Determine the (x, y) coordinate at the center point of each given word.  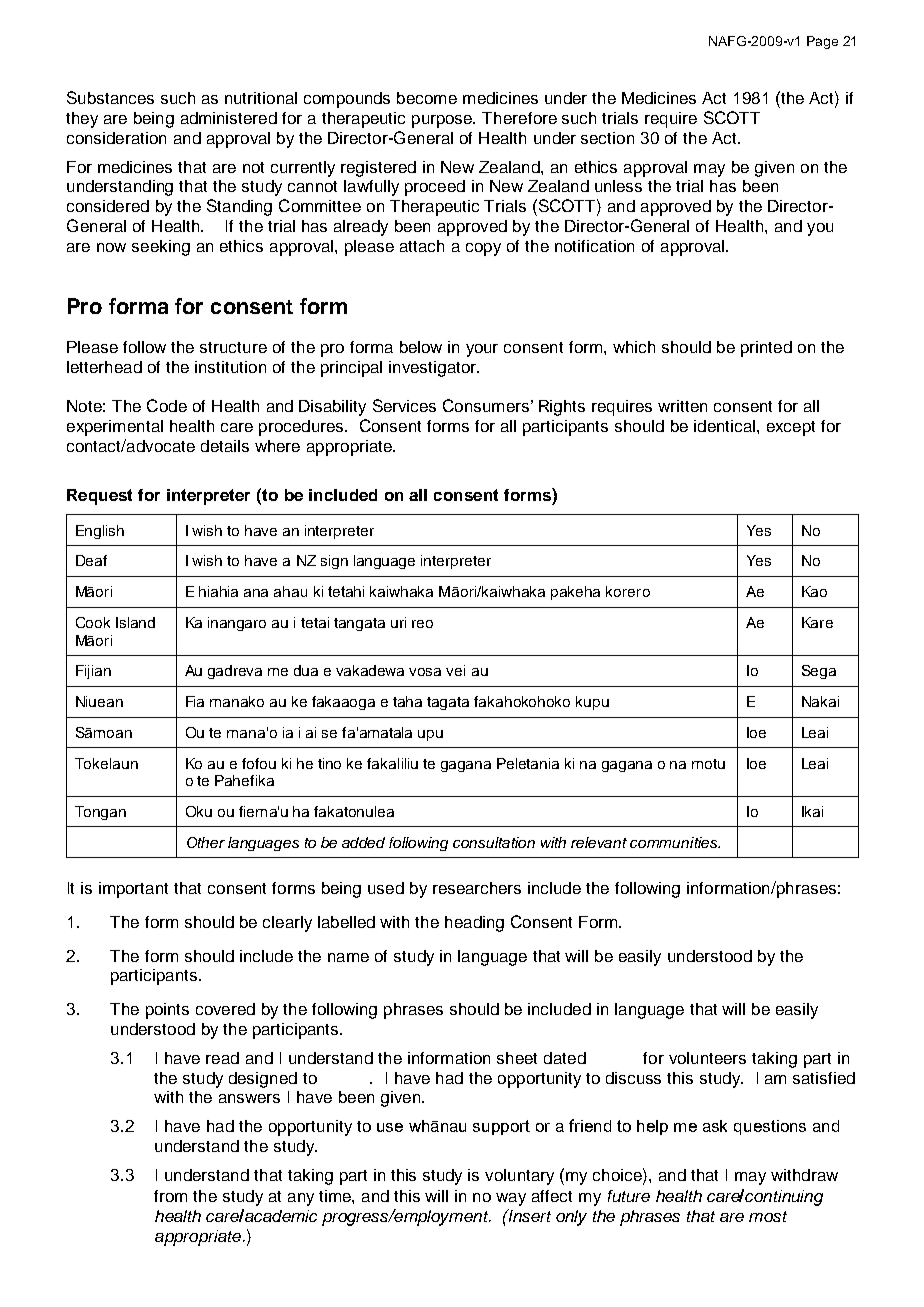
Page (822, 42)
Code (167, 405)
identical (724, 426)
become (427, 98)
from (170, 1196)
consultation (494, 842)
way (511, 1199)
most (768, 1216)
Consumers (486, 405)
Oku (199, 811)
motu (708, 764)
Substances (110, 97)
